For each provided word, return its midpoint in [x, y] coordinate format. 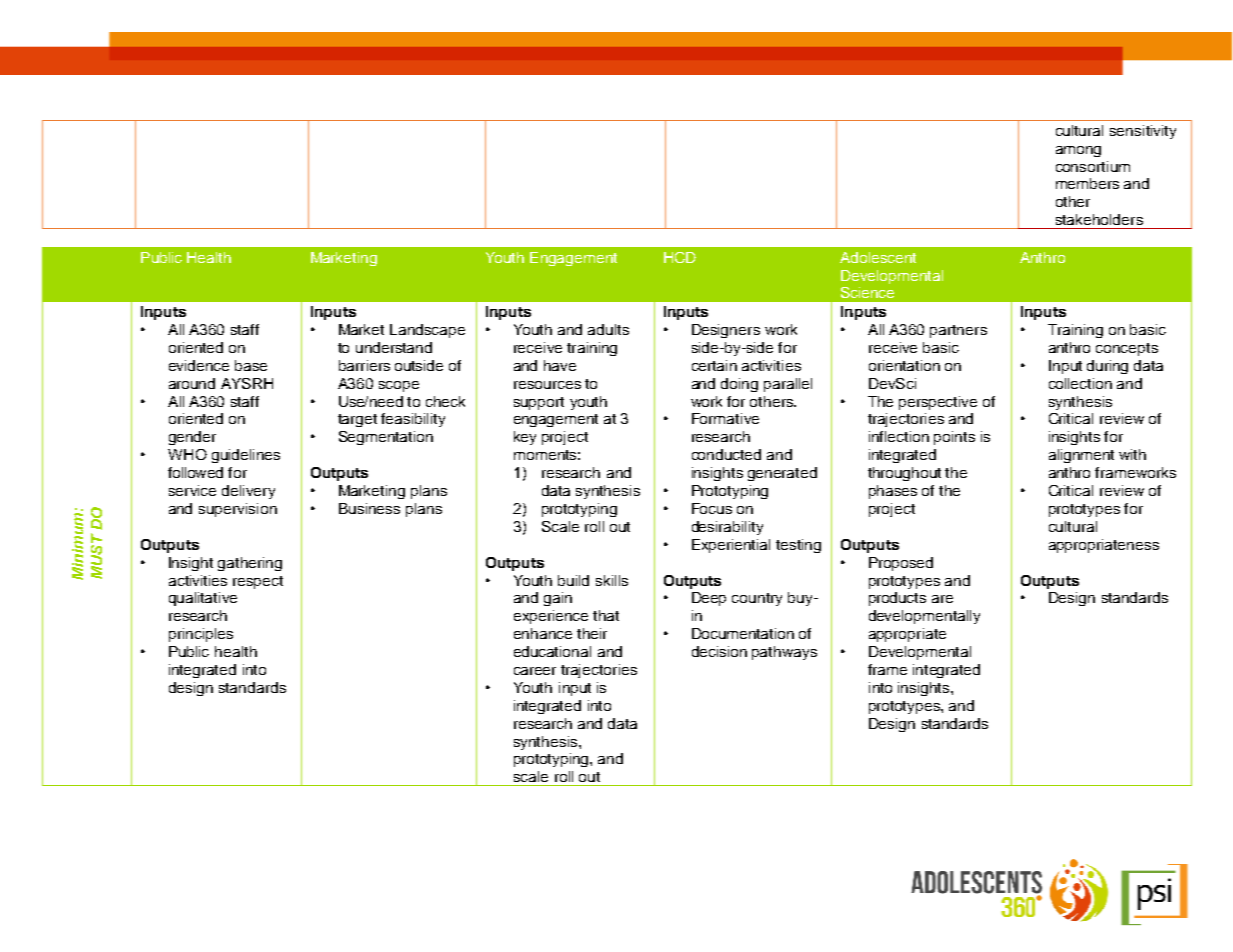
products [897, 599]
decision [719, 651]
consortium [1093, 166]
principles [201, 635]
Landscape [427, 331]
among [1078, 151]
